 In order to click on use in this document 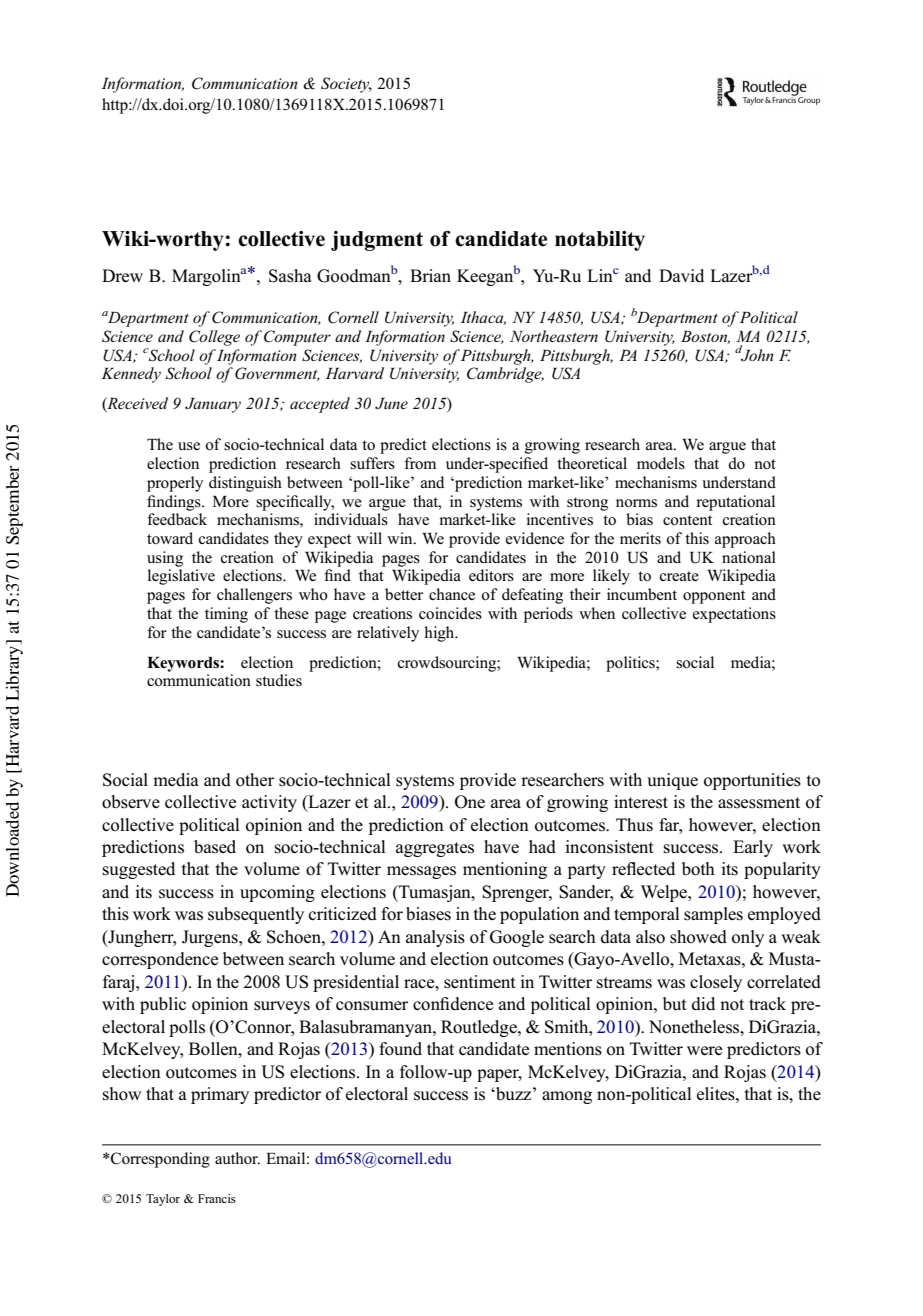, I will do `click(189, 446)`.
